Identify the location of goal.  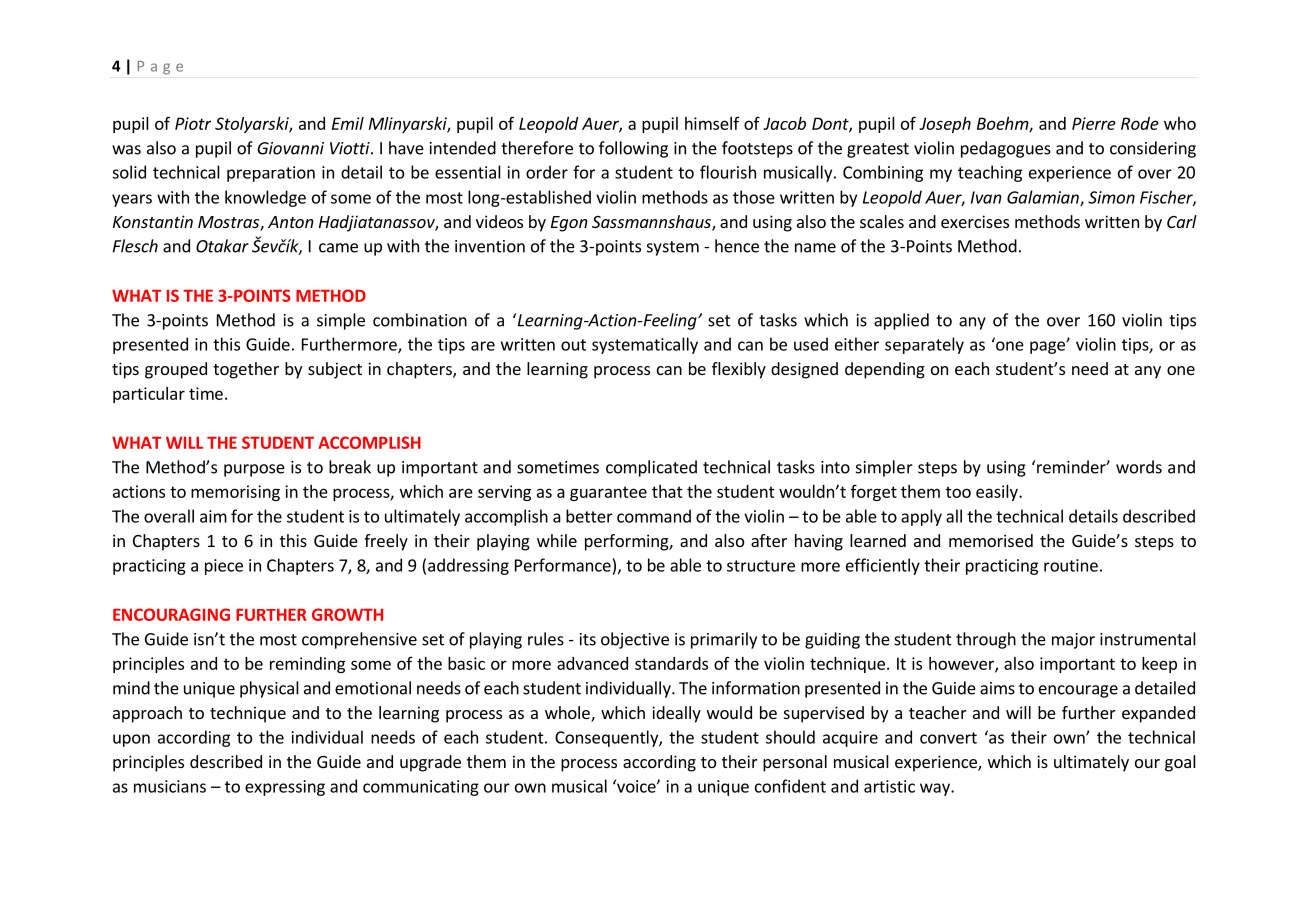
(1180, 763).
